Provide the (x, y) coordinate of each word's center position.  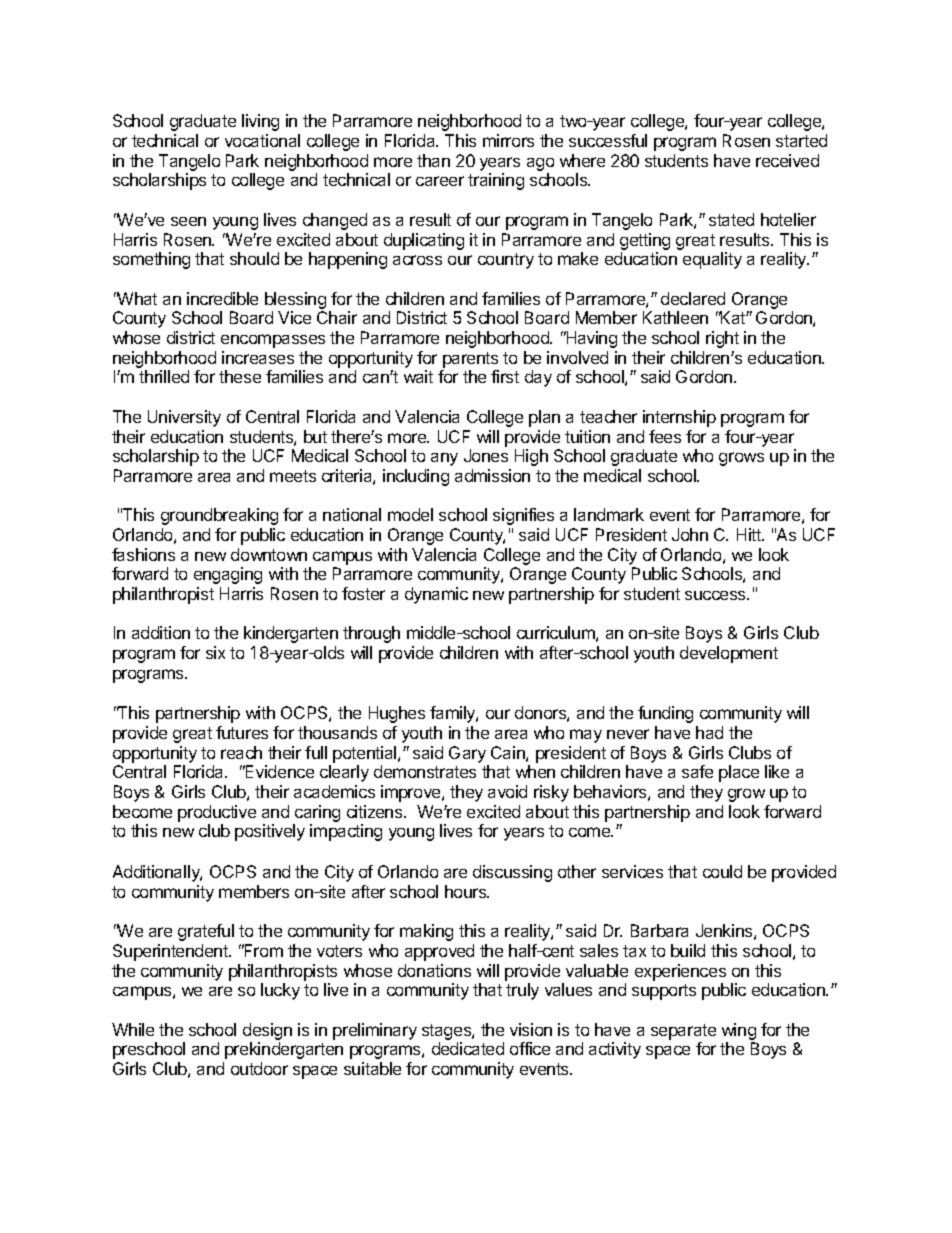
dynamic (436, 595)
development (729, 654)
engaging (228, 575)
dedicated (468, 1048)
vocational (262, 140)
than (433, 160)
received (787, 160)
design (267, 1031)
